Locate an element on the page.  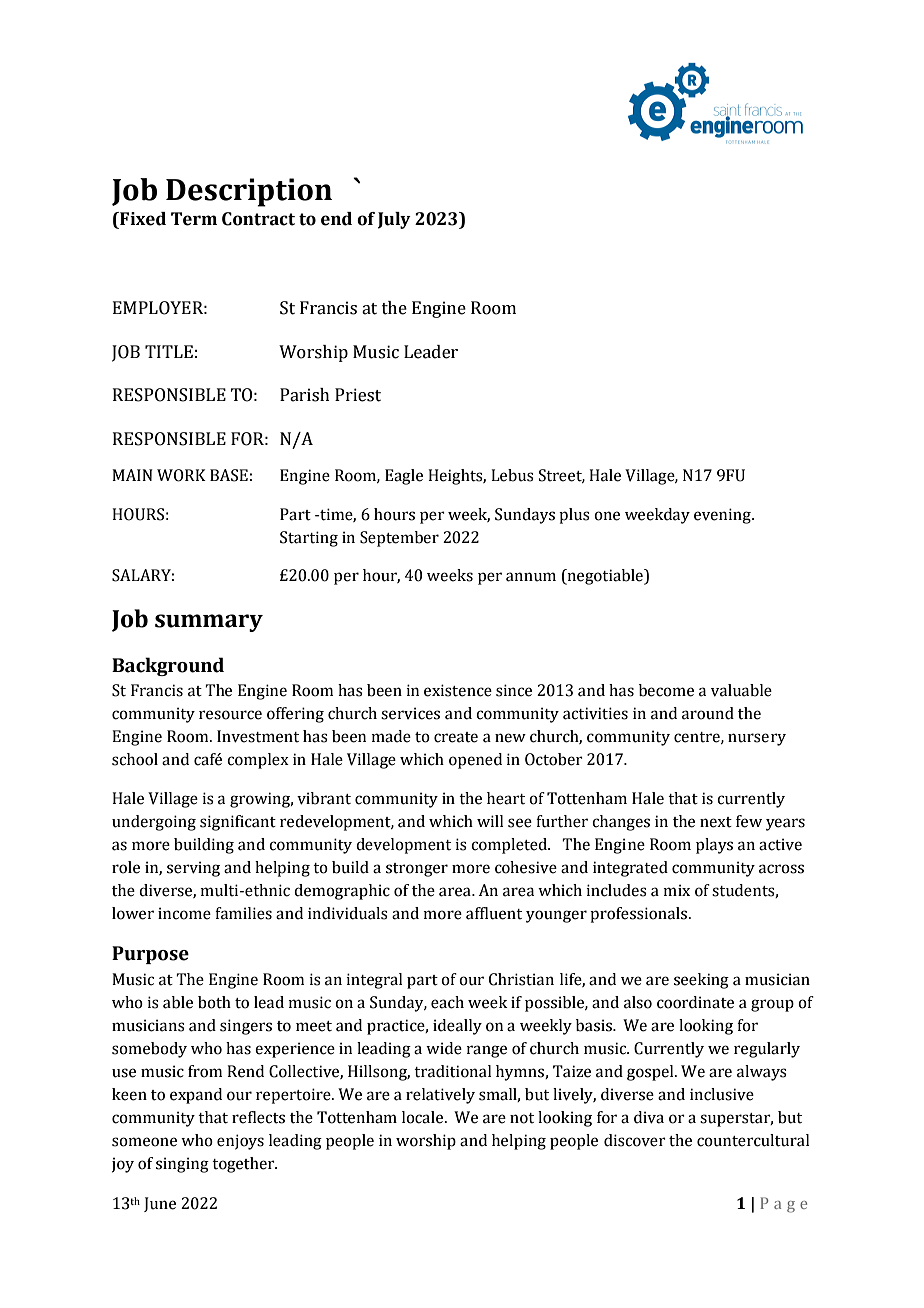
July is located at coordinates (394, 220).
